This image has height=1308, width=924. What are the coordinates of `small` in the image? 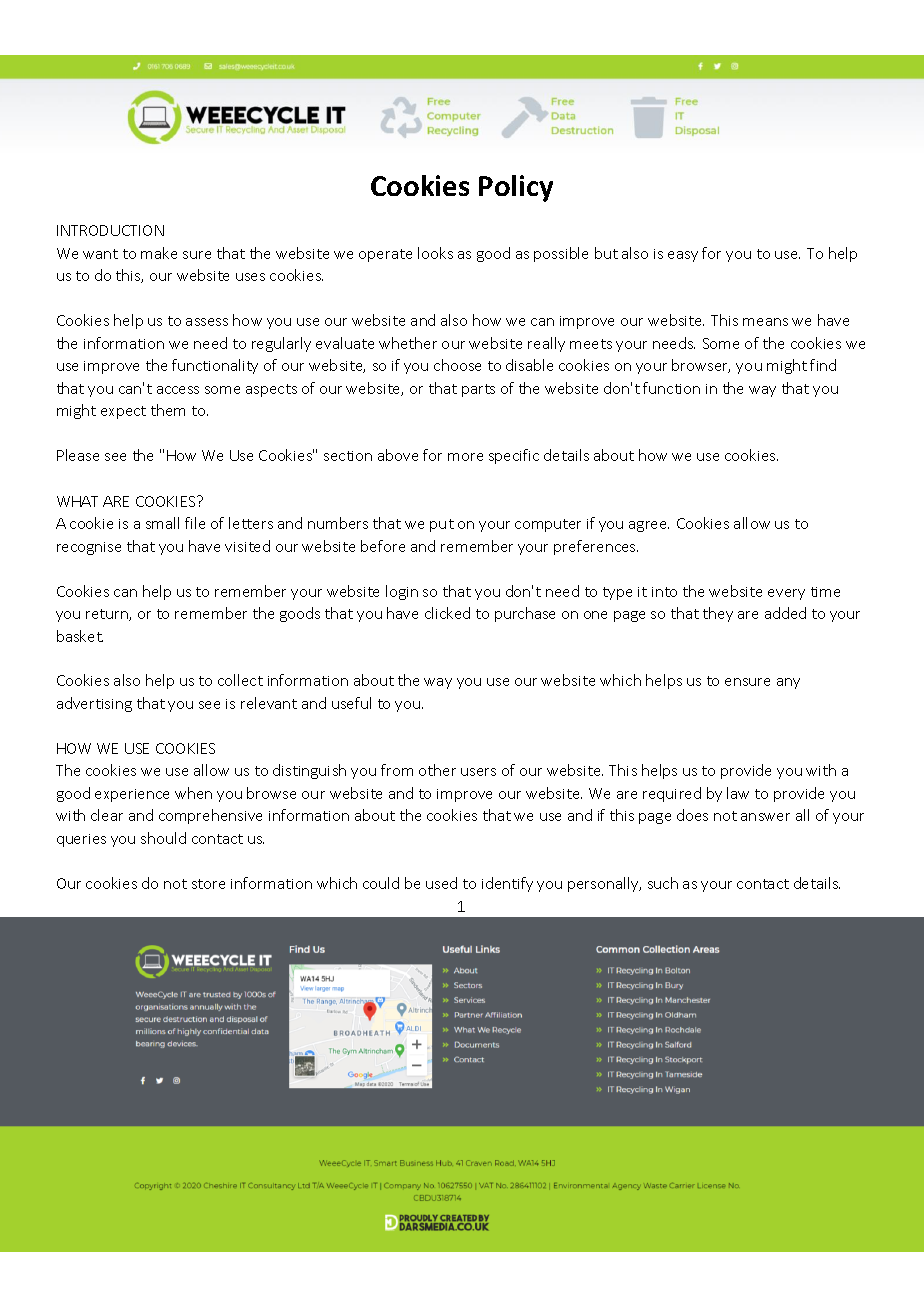 It's located at (162, 523).
